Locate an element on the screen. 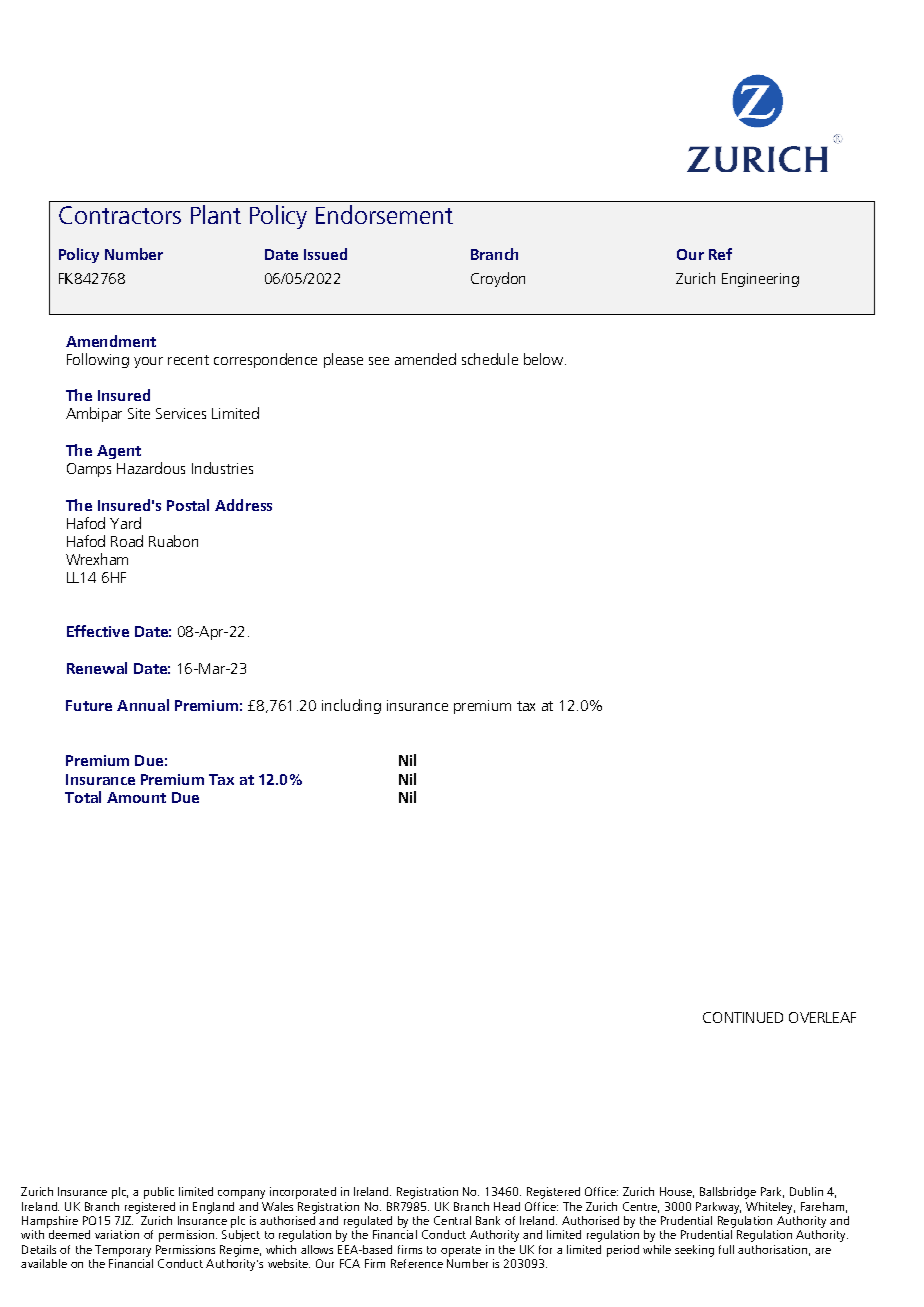 This screenshot has width=924, height=1307. Contractors is located at coordinates (120, 215).
